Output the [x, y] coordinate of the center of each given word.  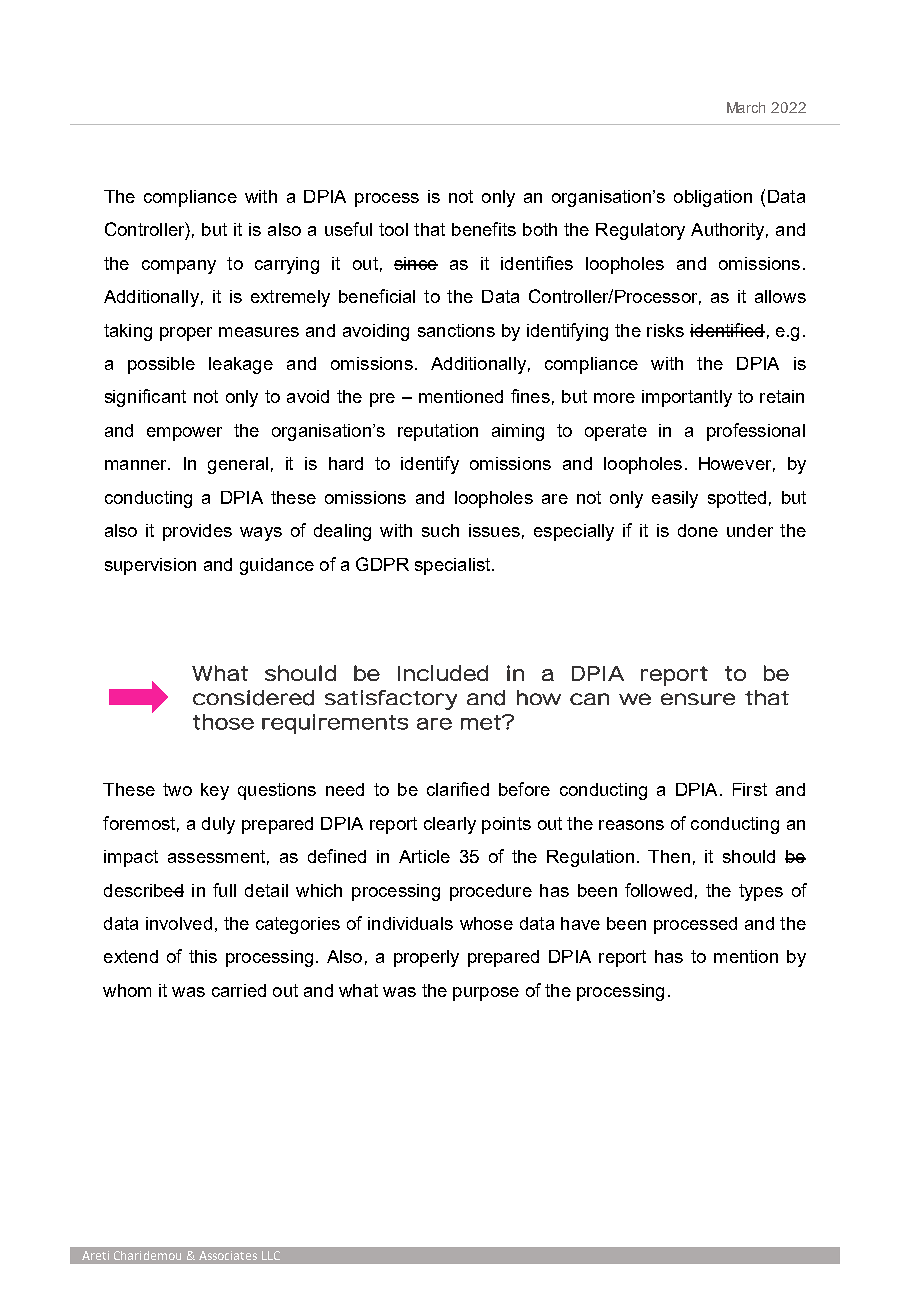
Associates [228, 1255]
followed [658, 890]
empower [184, 434]
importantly [687, 398]
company [179, 267]
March [746, 107]
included [443, 673]
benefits [484, 229]
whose [486, 923]
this [203, 956]
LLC [271, 1255]
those [223, 722]
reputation [438, 432]
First [750, 789]
